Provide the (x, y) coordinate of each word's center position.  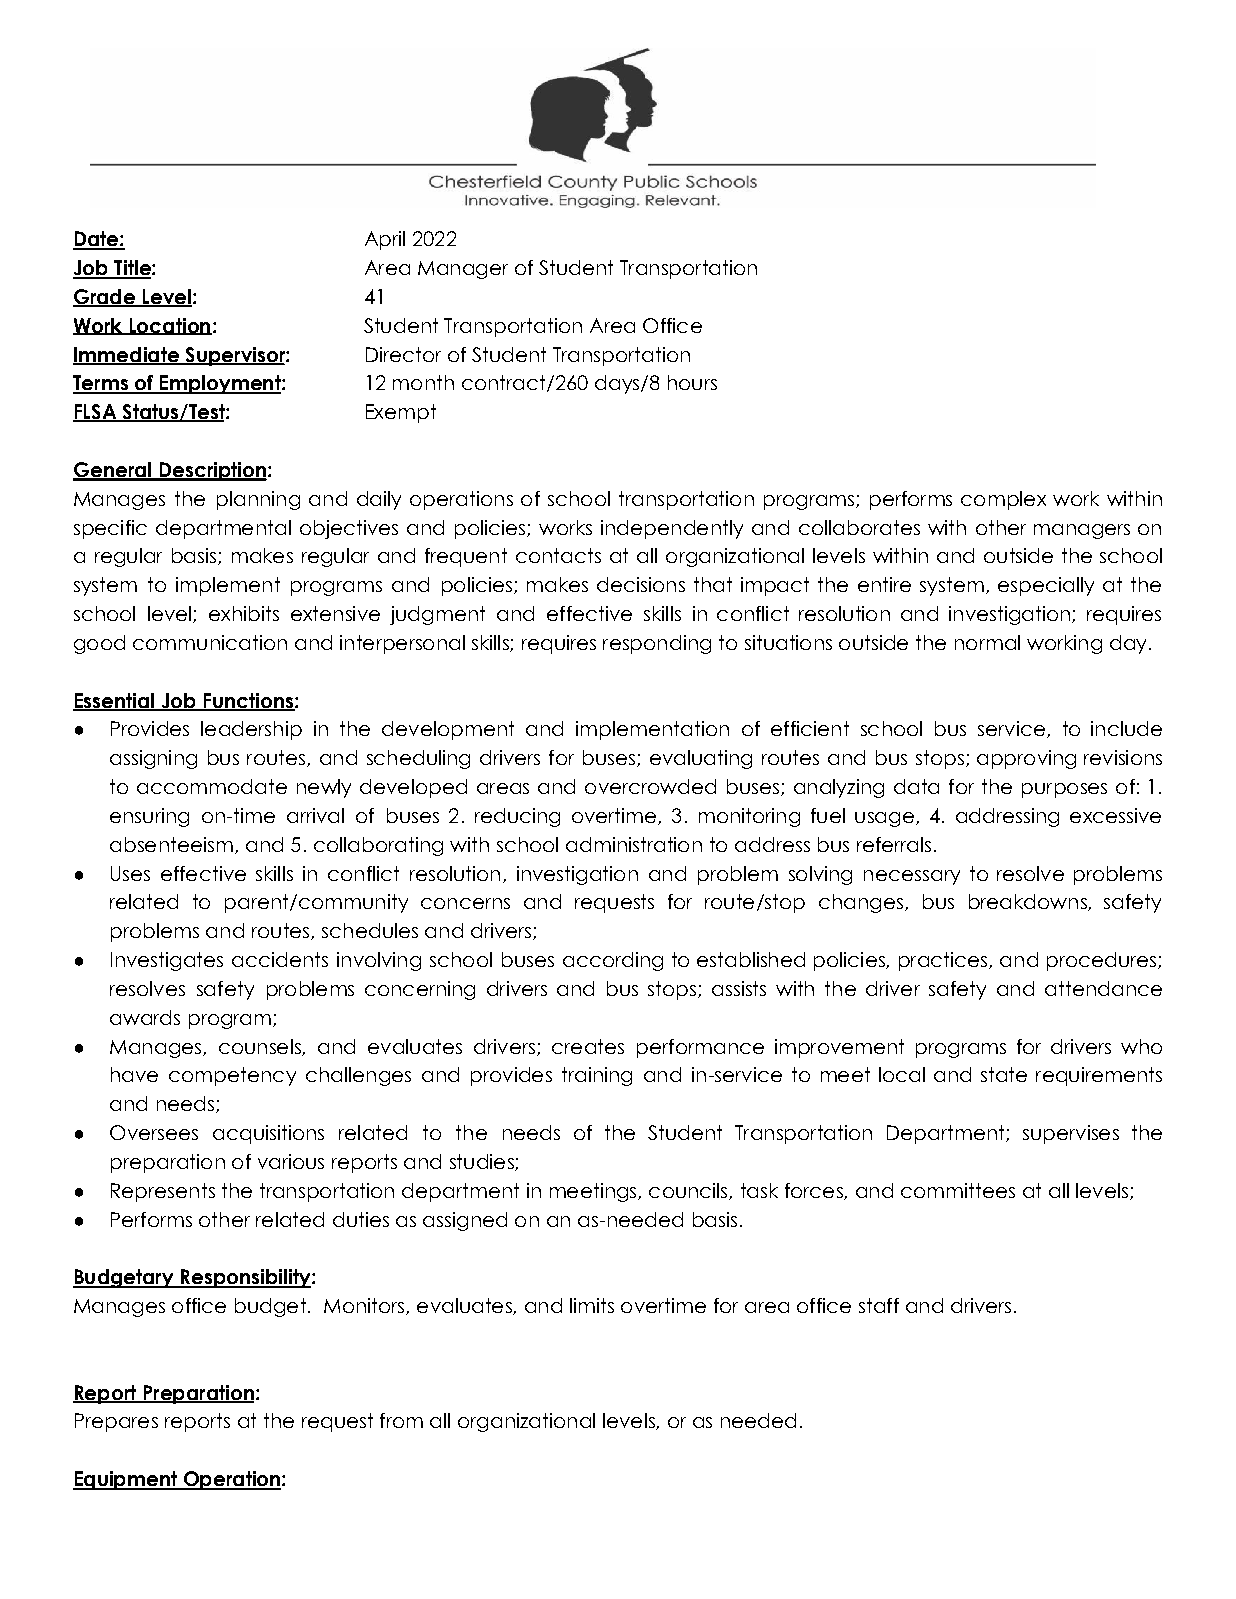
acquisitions (268, 1134)
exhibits (244, 613)
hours (692, 382)
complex (1003, 500)
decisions (641, 584)
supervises (1071, 1134)
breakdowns (1029, 902)
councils (689, 1191)
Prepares (116, 1422)
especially (1046, 586)
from (401, 1420)
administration (634, 844)
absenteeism (171, 844)
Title (132, 269)
